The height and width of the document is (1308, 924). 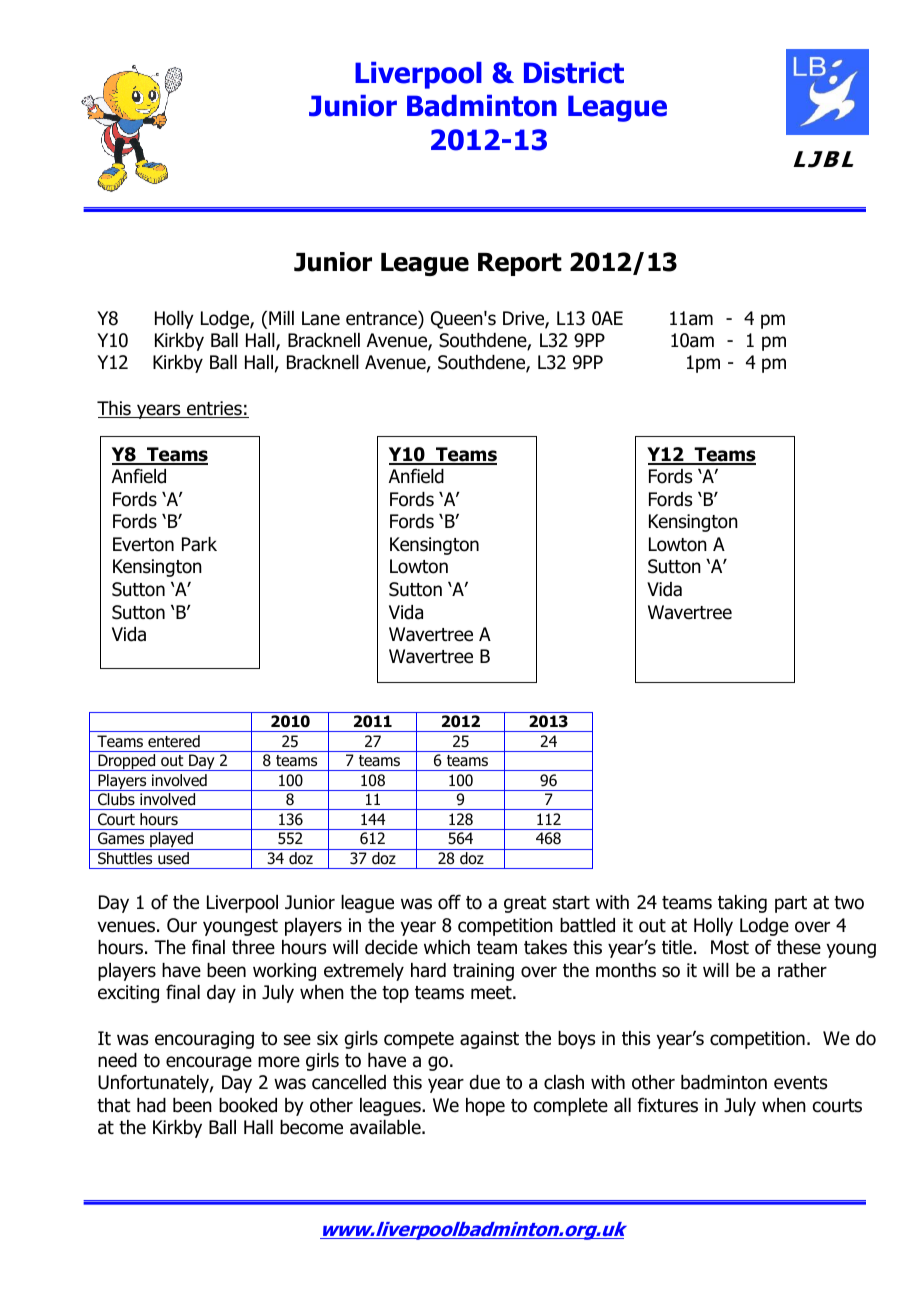 I want to click on entrance, so click(x=382, y=318).
